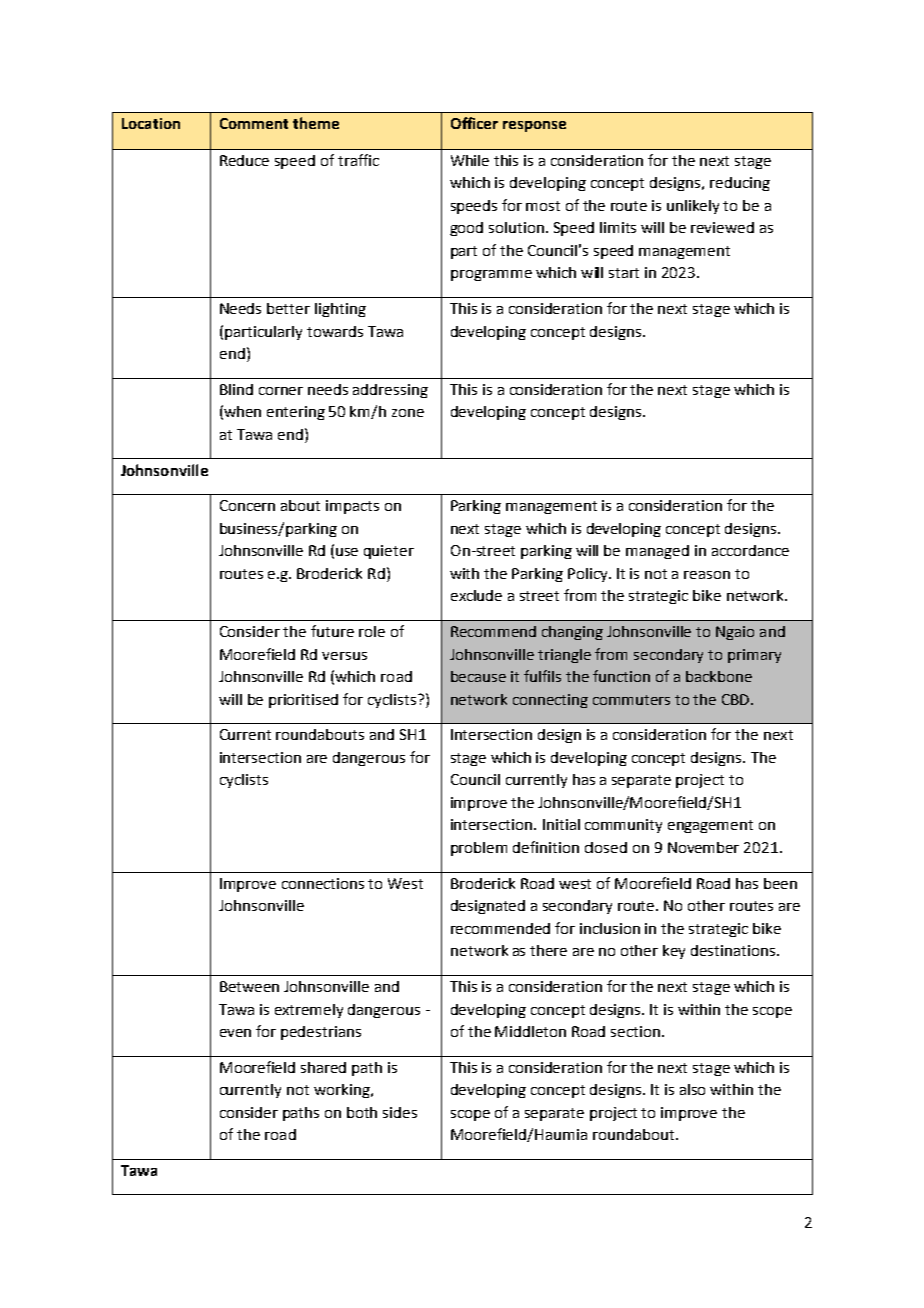  I want to click on Reduce, so click(244, 160).
